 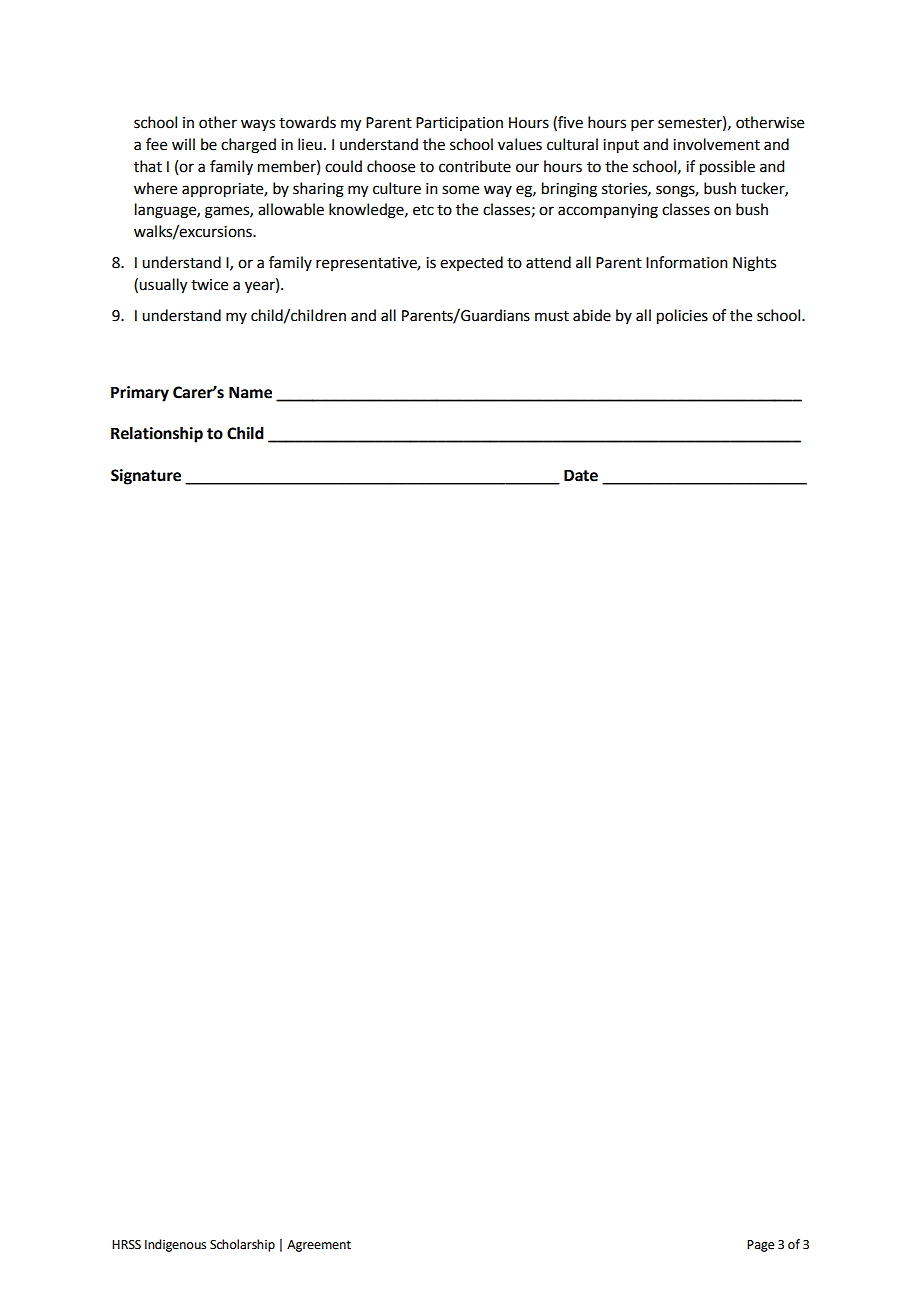 I want to click on will, so click(x=183, y=144).
